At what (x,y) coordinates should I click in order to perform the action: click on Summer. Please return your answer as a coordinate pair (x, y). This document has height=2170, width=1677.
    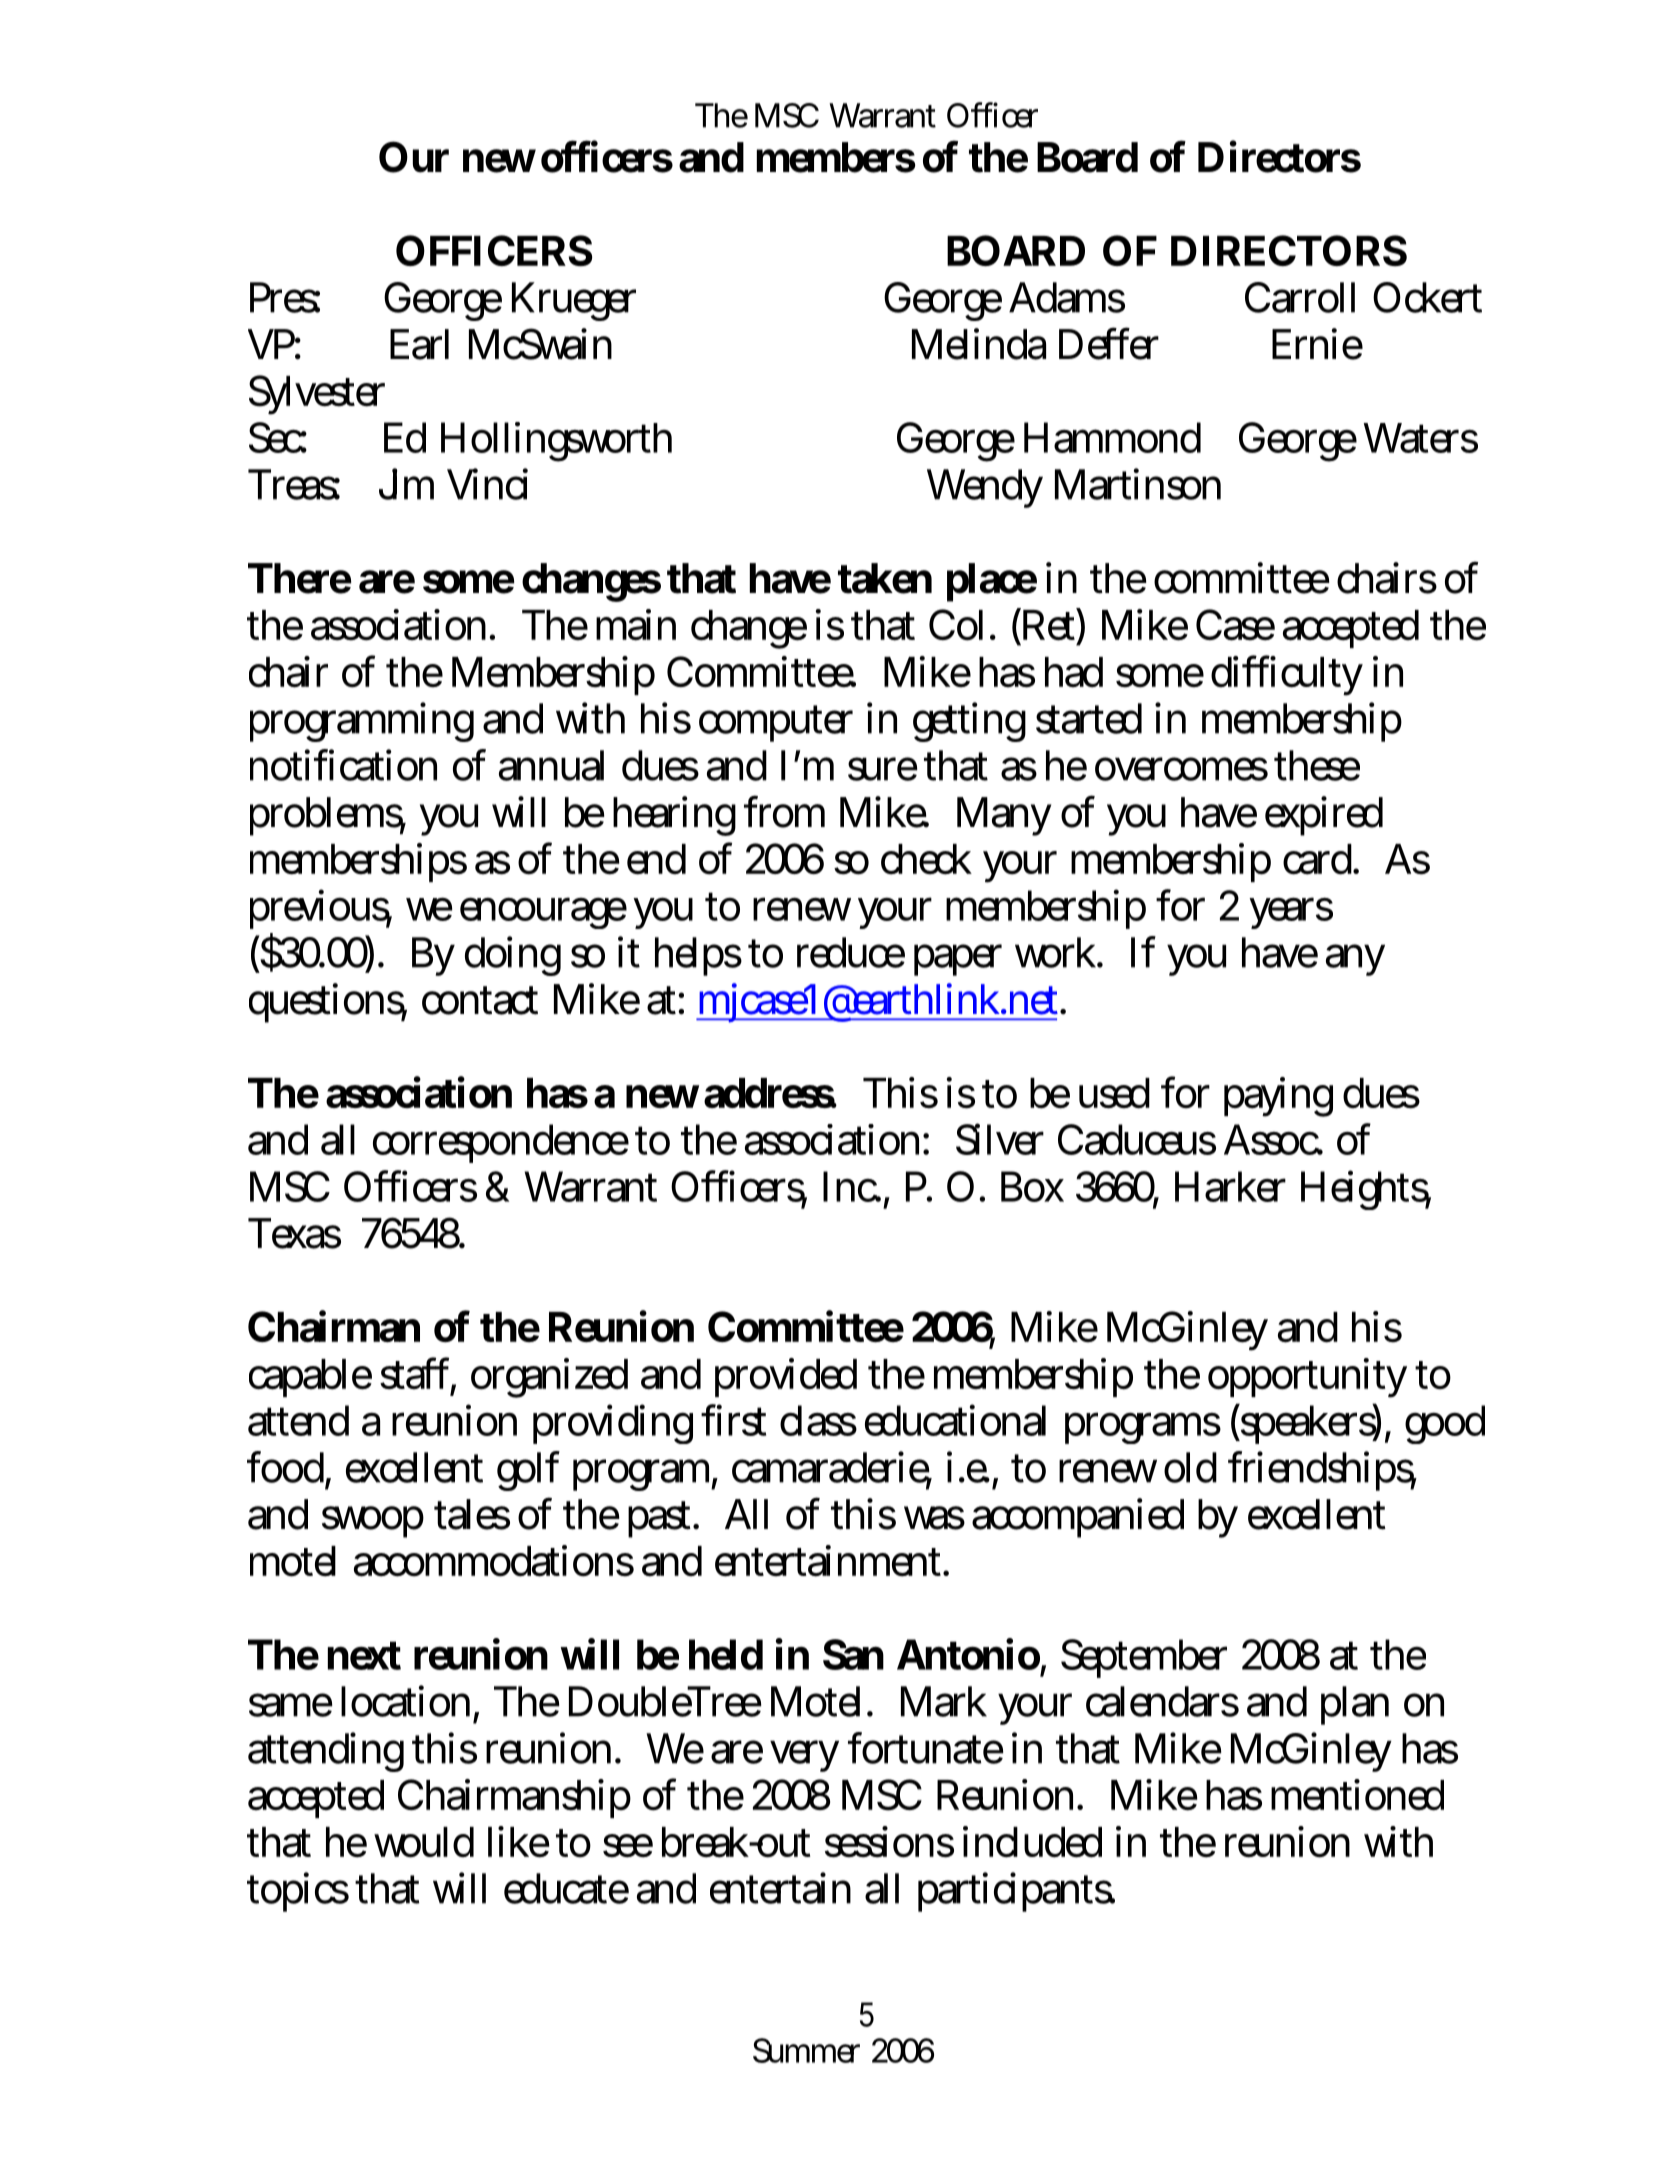
    Looking at the image, I should click on (806, 2050).
